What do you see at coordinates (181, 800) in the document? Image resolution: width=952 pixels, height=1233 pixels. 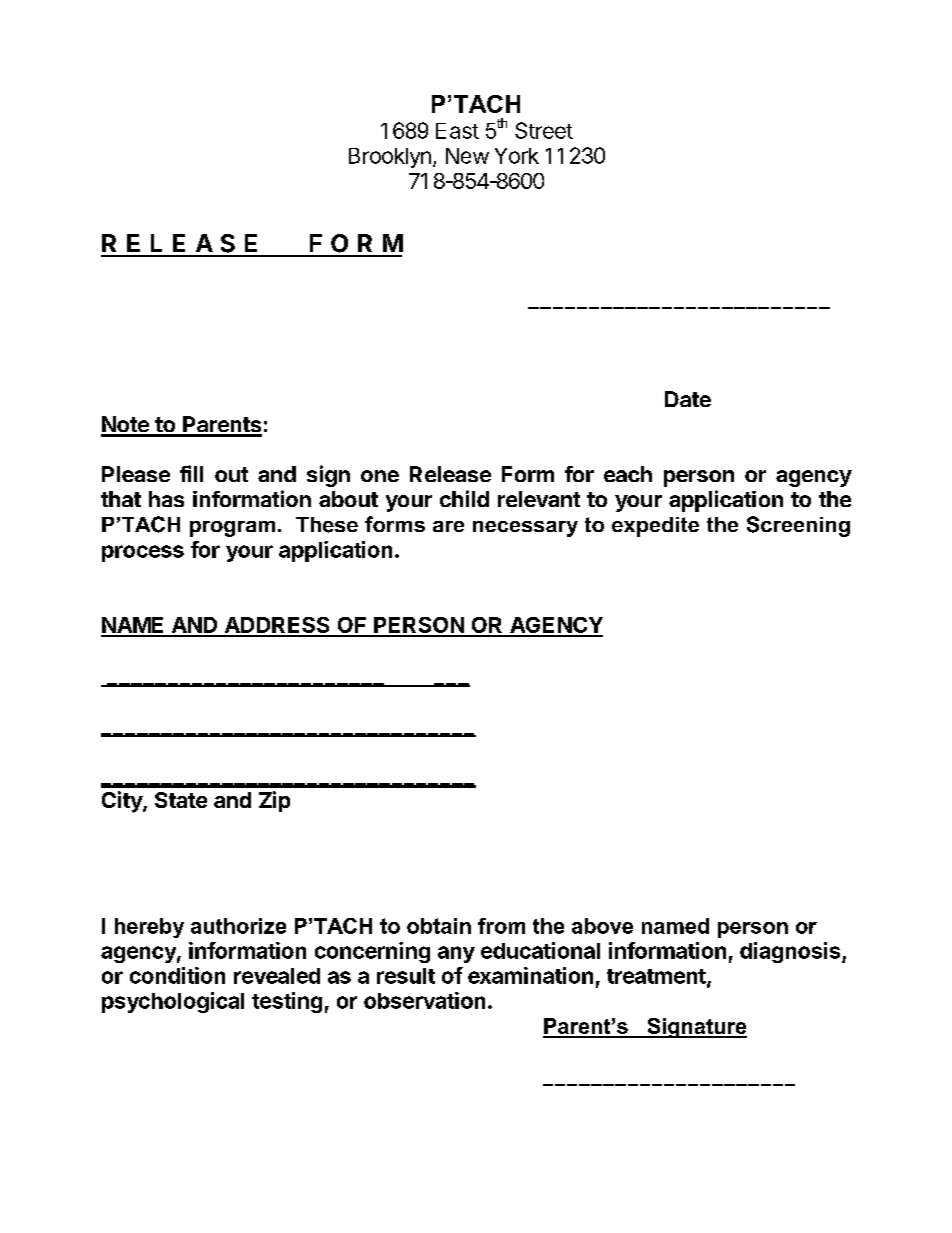 I see `State` at bounding box center [181, 800].
